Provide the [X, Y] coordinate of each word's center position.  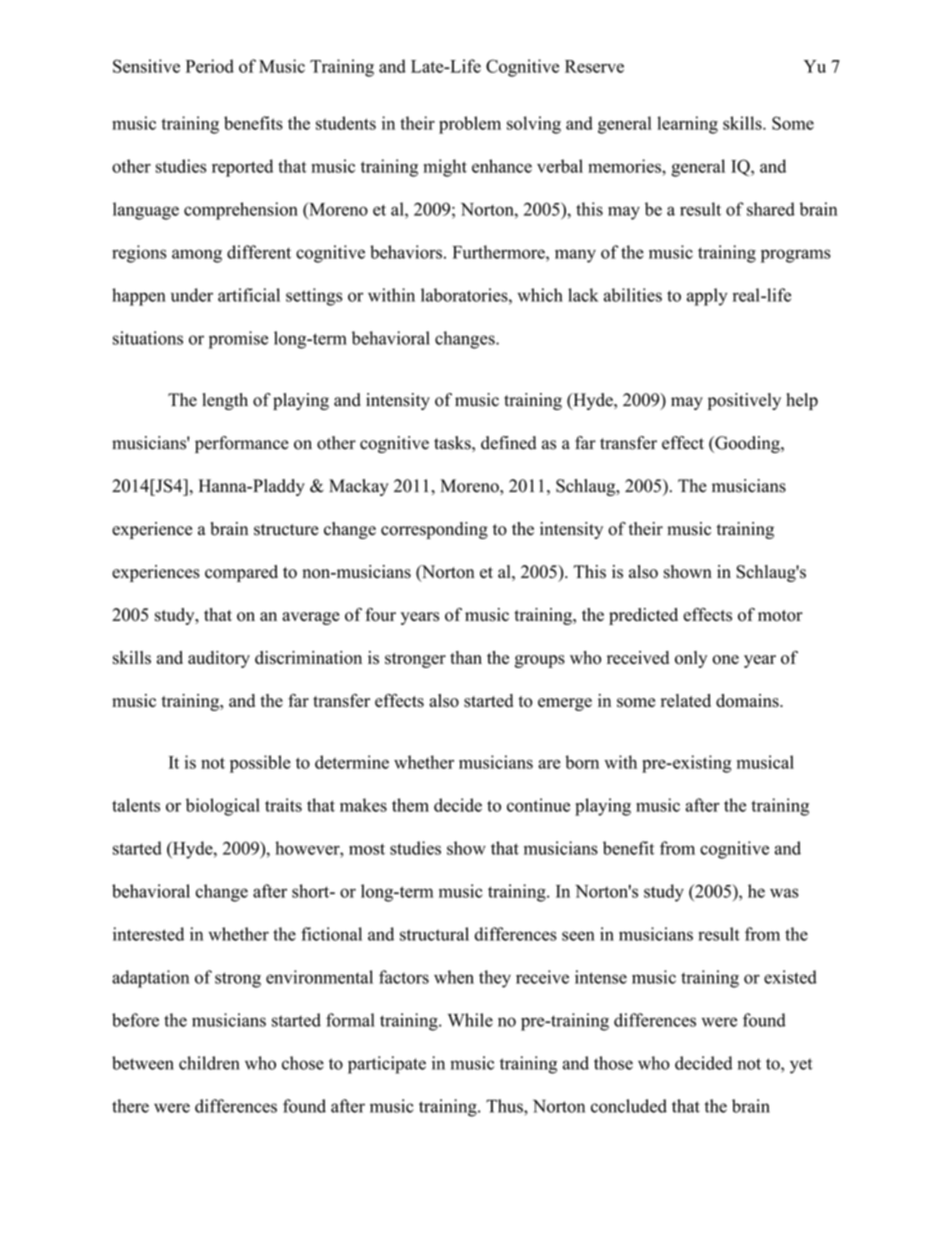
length [225, 401]
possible [260, 764]
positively [744, 401]
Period [210, 66]
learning [687, 125]
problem [470, 125]
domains [748, 701]
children [209, 1063]
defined [508, 443]
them [410, 805]
